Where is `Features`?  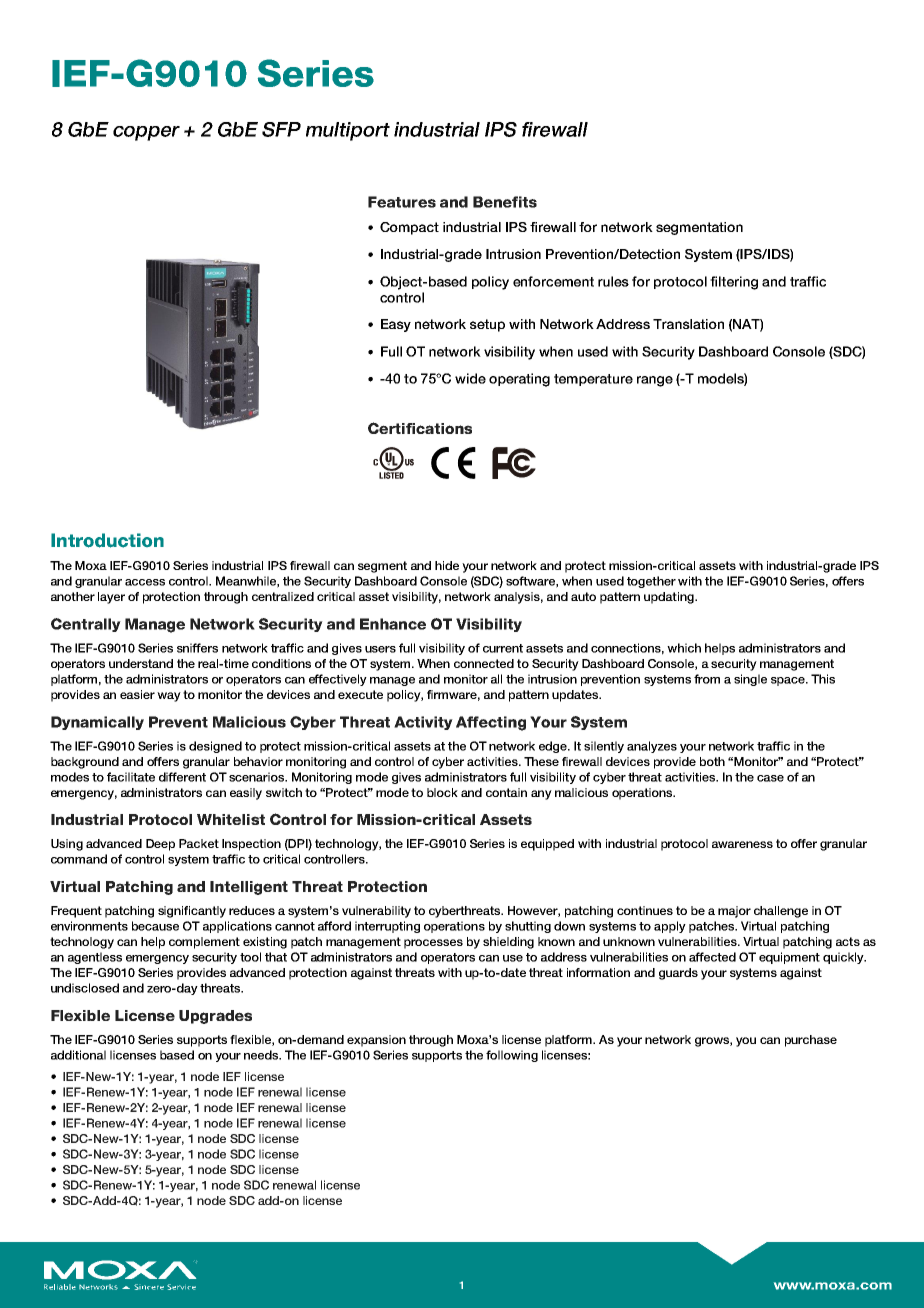
Features is located at coordinates (402, 202).
